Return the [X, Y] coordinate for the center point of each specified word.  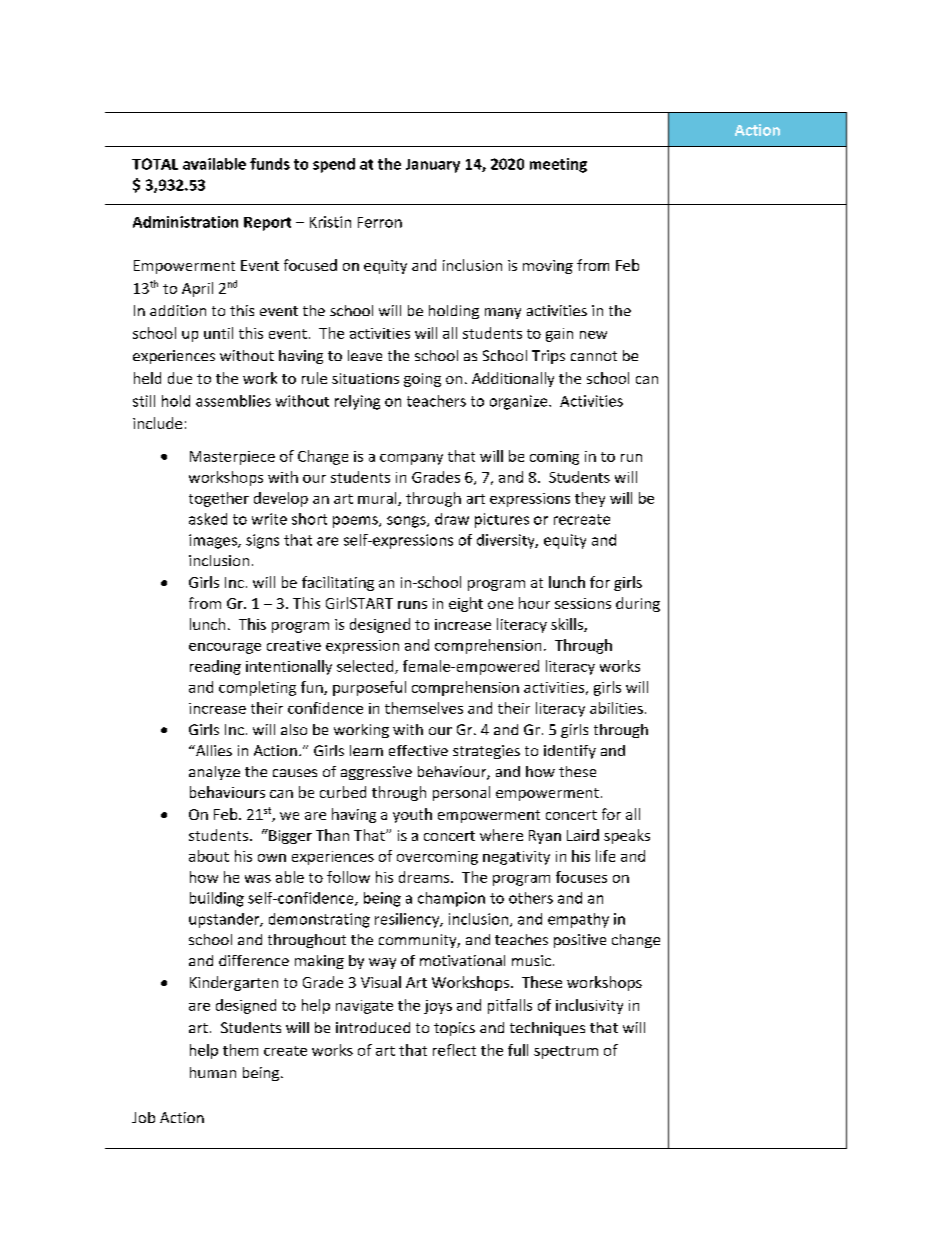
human [213, 1072]
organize [520, 402]
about [209, 856]
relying [357, 402]
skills [568, 625]
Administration [185, 222]
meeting [558, 165]
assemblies [233, 401]
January [433, 166]
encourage [225, 648]
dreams [425, 877]
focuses [581, 877]
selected [366, 667]
